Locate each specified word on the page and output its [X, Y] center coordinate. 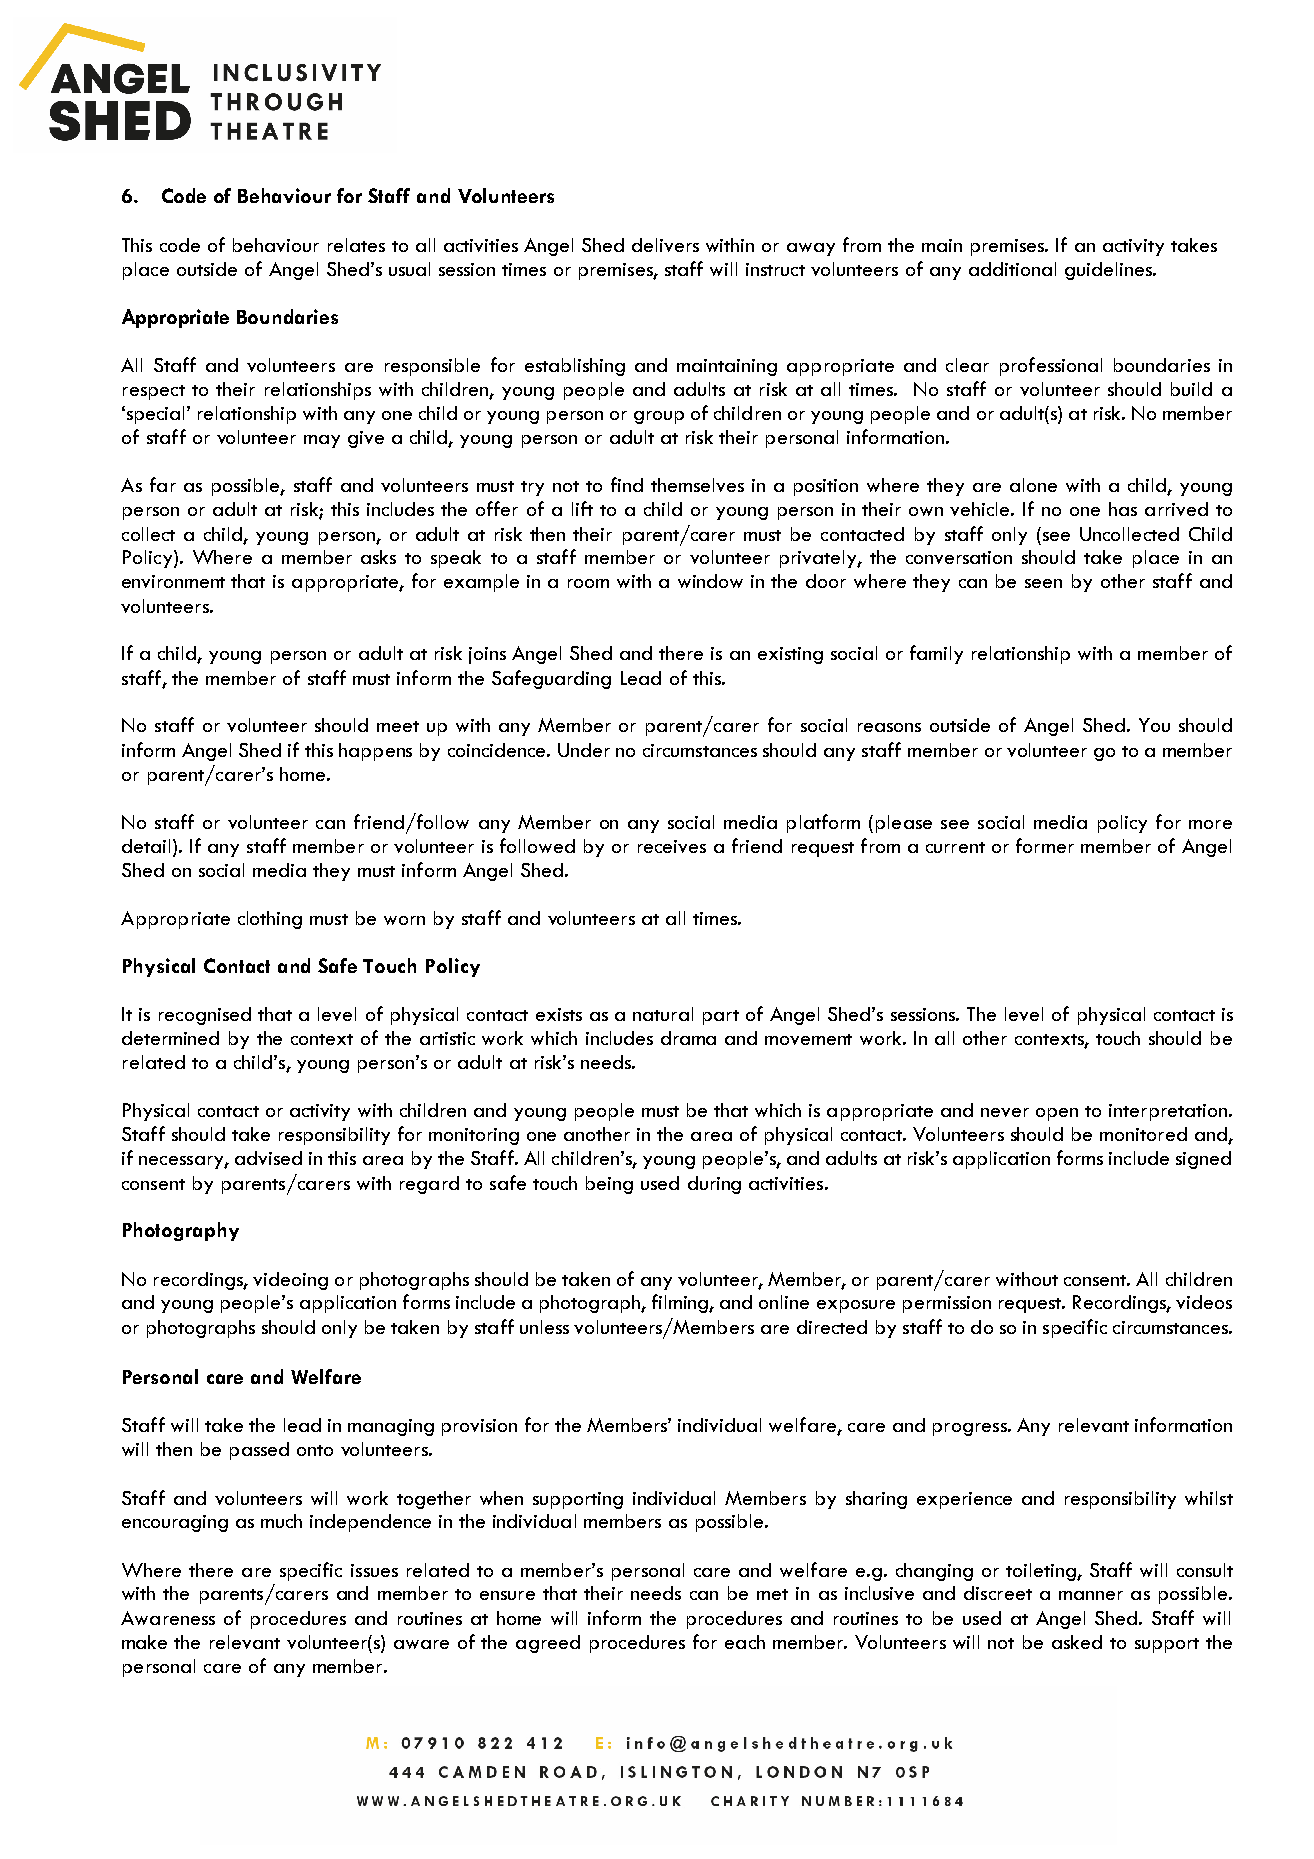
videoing [290, 1281]
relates [356, 245]
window [710, 581]
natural [663, 1014]
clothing [270, 920]
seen [1043, 583]
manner [1091, 1595]
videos [1204, 1302]
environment [173, 581]
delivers [665, 245]
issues [374, 1570]
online [784, 1302]
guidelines [1109, 271]
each [745, 1642]
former [1045, 845]
